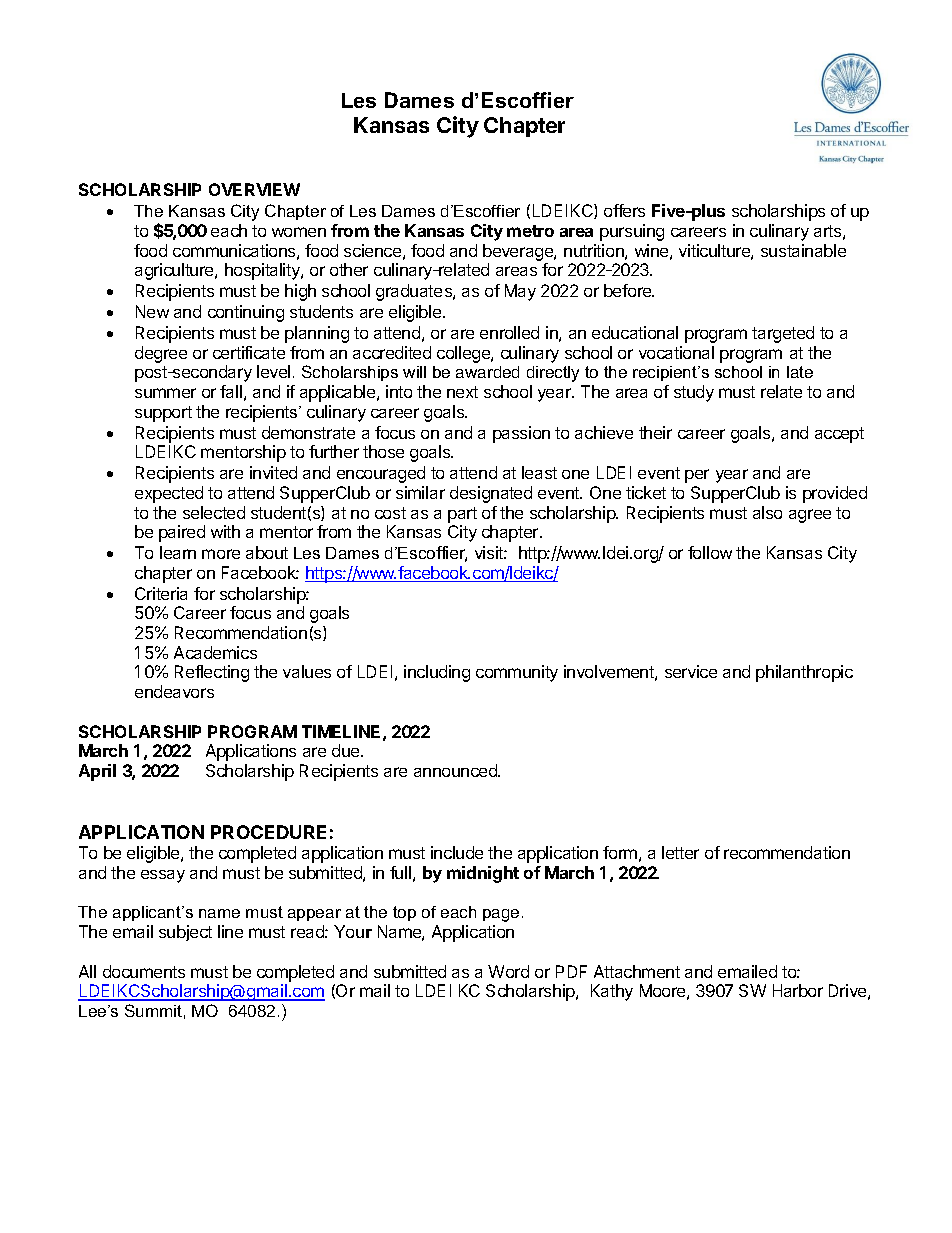 Image resolution: width=952 pixels, height=1233 pixels. What do you see at coordinates (798, 990) in the image?
I see `Harbor` at bounding box center [798, 990].
